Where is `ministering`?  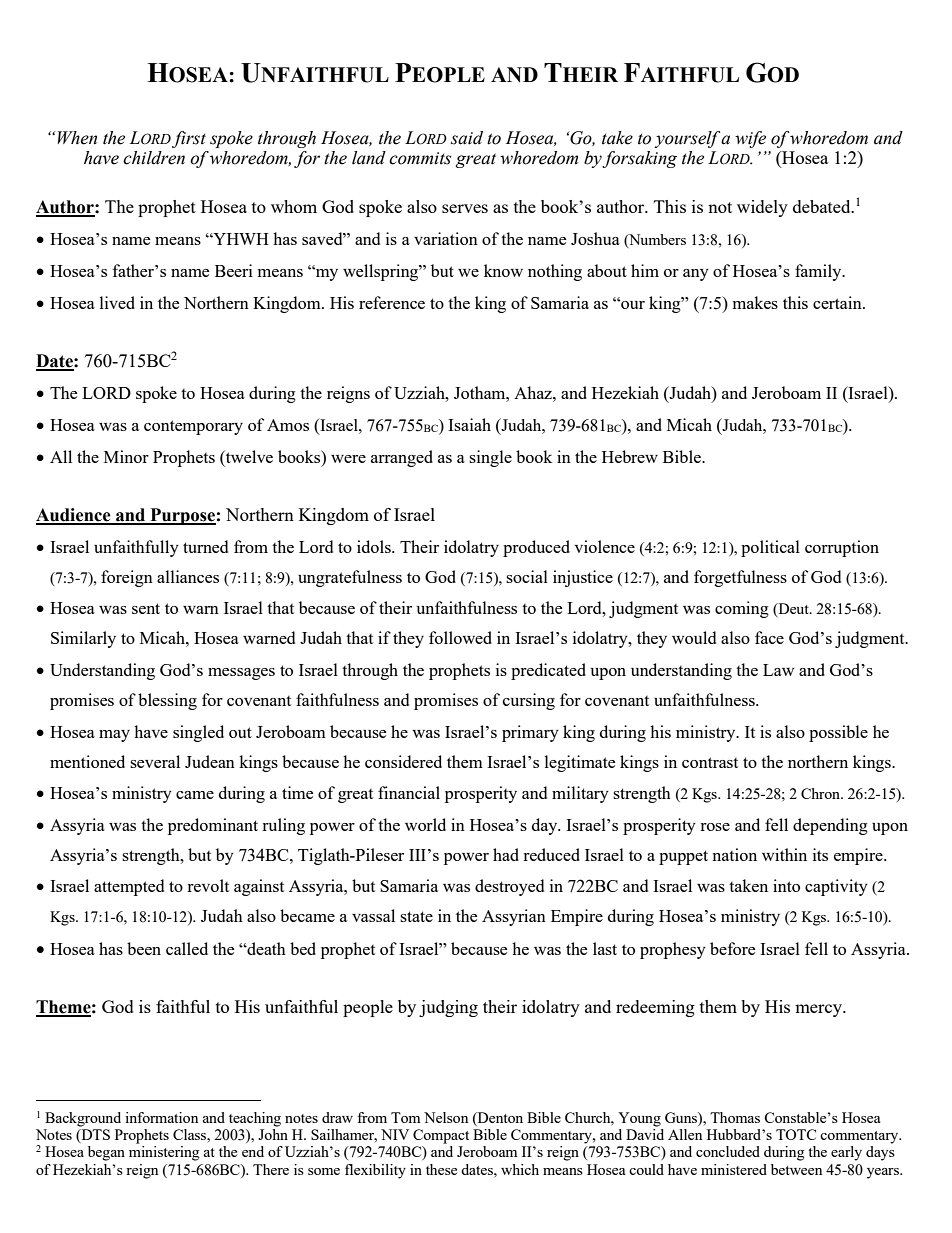 ministering is located at coordinates (164, 1153).
